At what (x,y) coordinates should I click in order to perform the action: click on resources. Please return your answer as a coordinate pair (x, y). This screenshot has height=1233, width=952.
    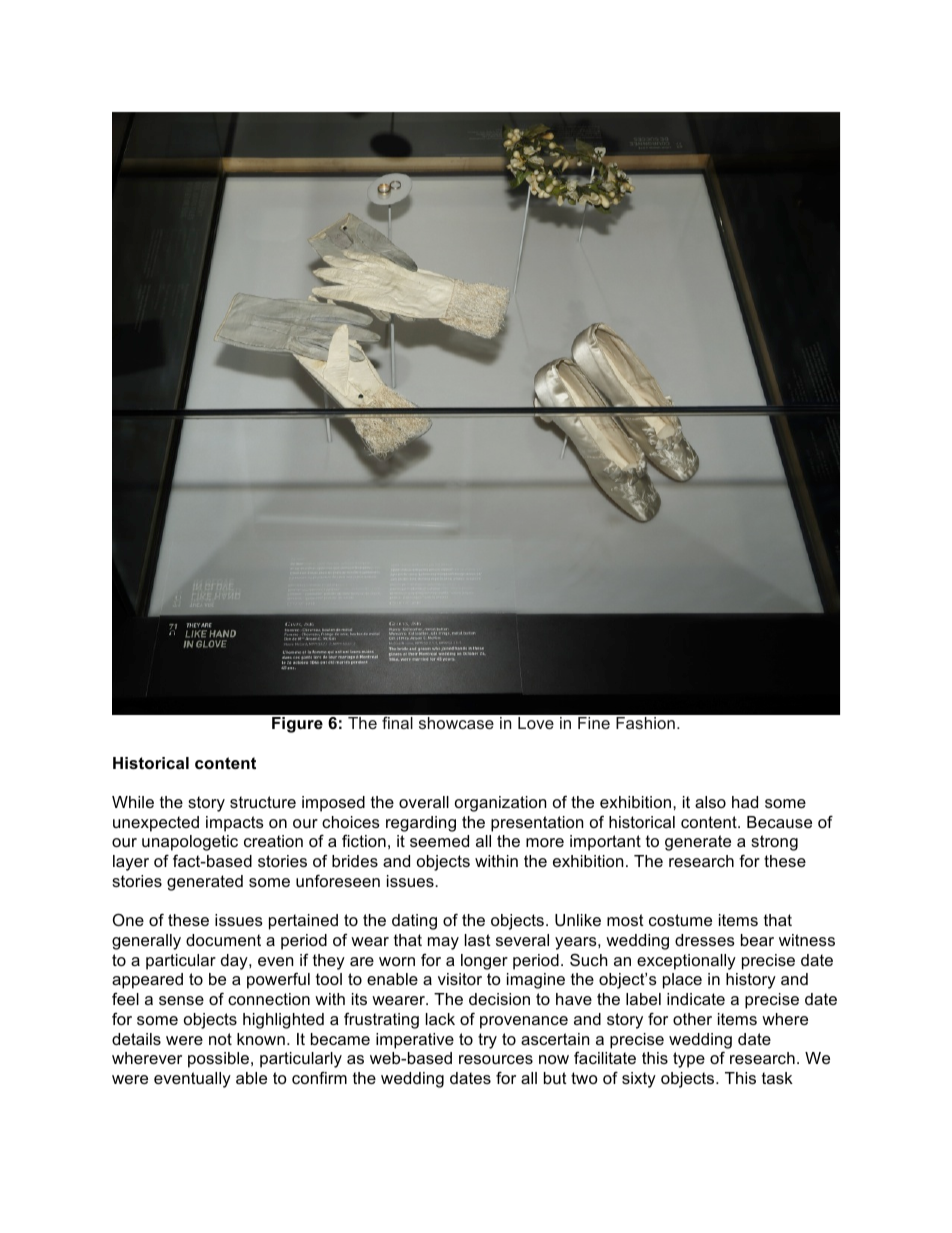
    Looking at the image, I should click on (496, 1059).
